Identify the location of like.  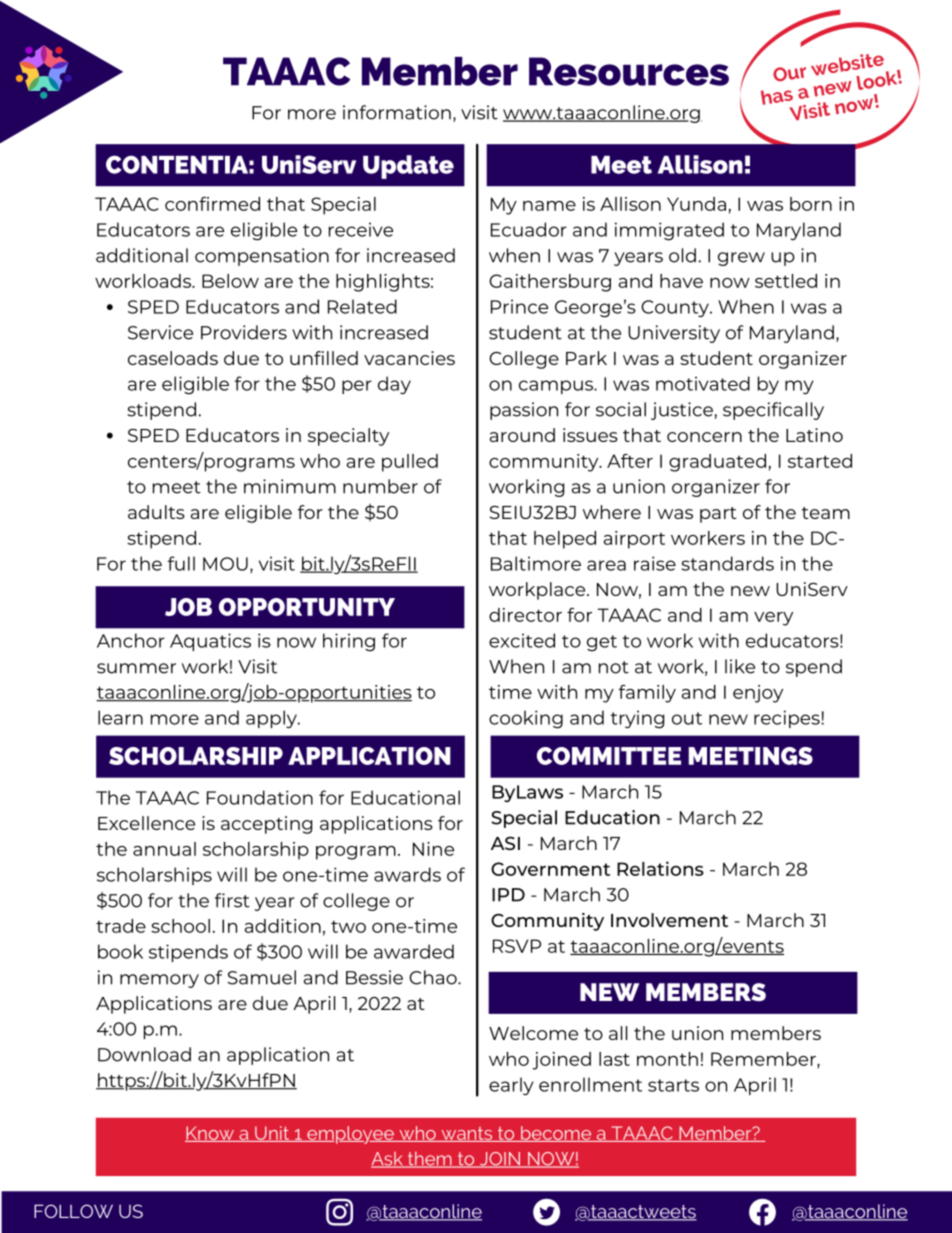
(740, 666).
